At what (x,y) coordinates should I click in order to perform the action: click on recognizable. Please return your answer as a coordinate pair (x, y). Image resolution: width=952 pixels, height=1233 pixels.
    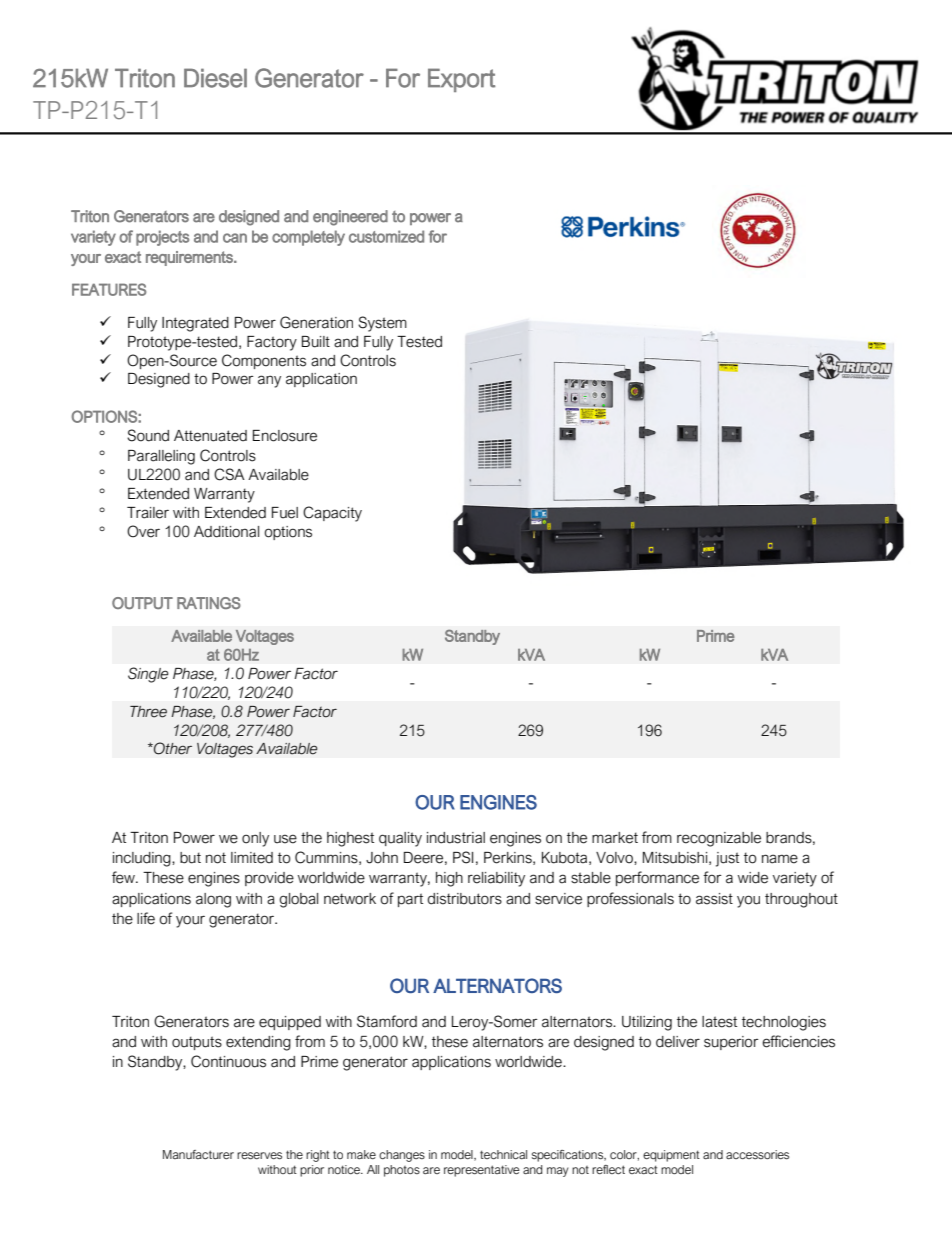
    Looking at the image, I should click on (719, 839).
